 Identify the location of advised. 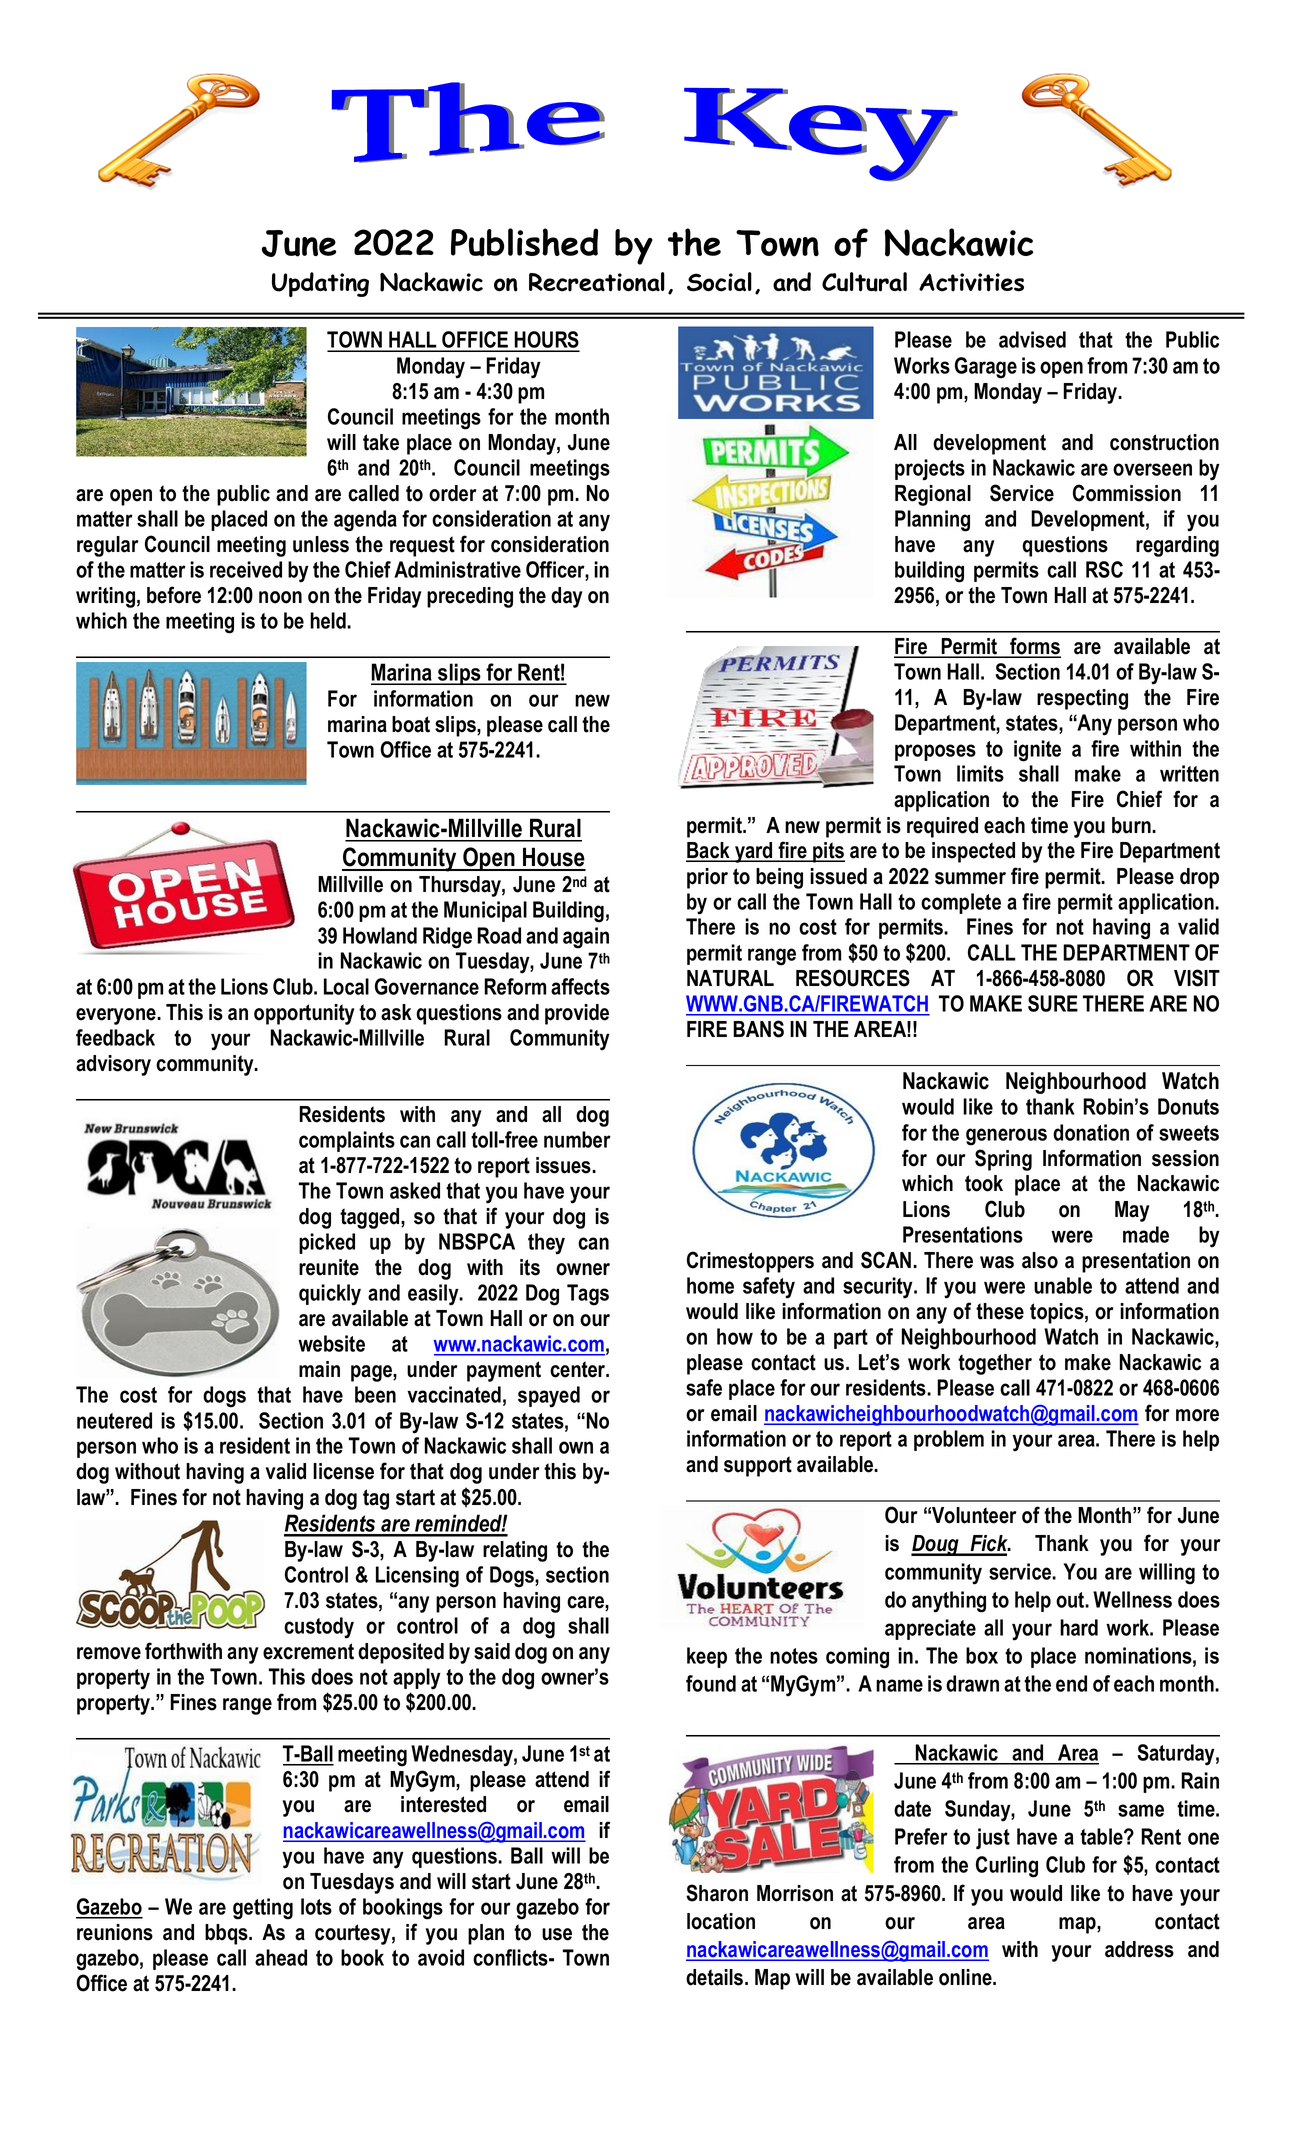
(1032, 339).
